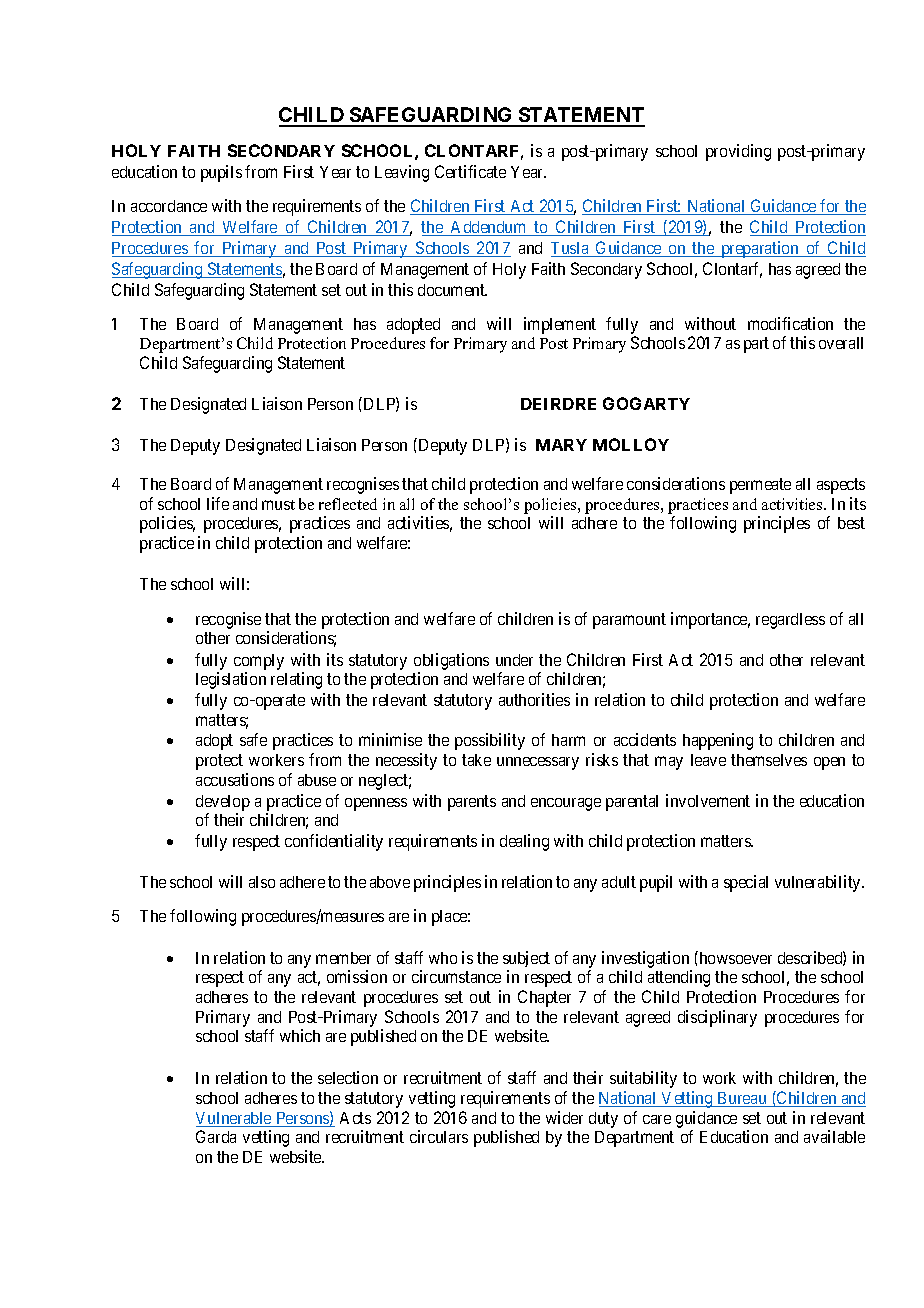 This page has height=1308, width=924. I want to click on Vulnerable, so click(235, 1119).
